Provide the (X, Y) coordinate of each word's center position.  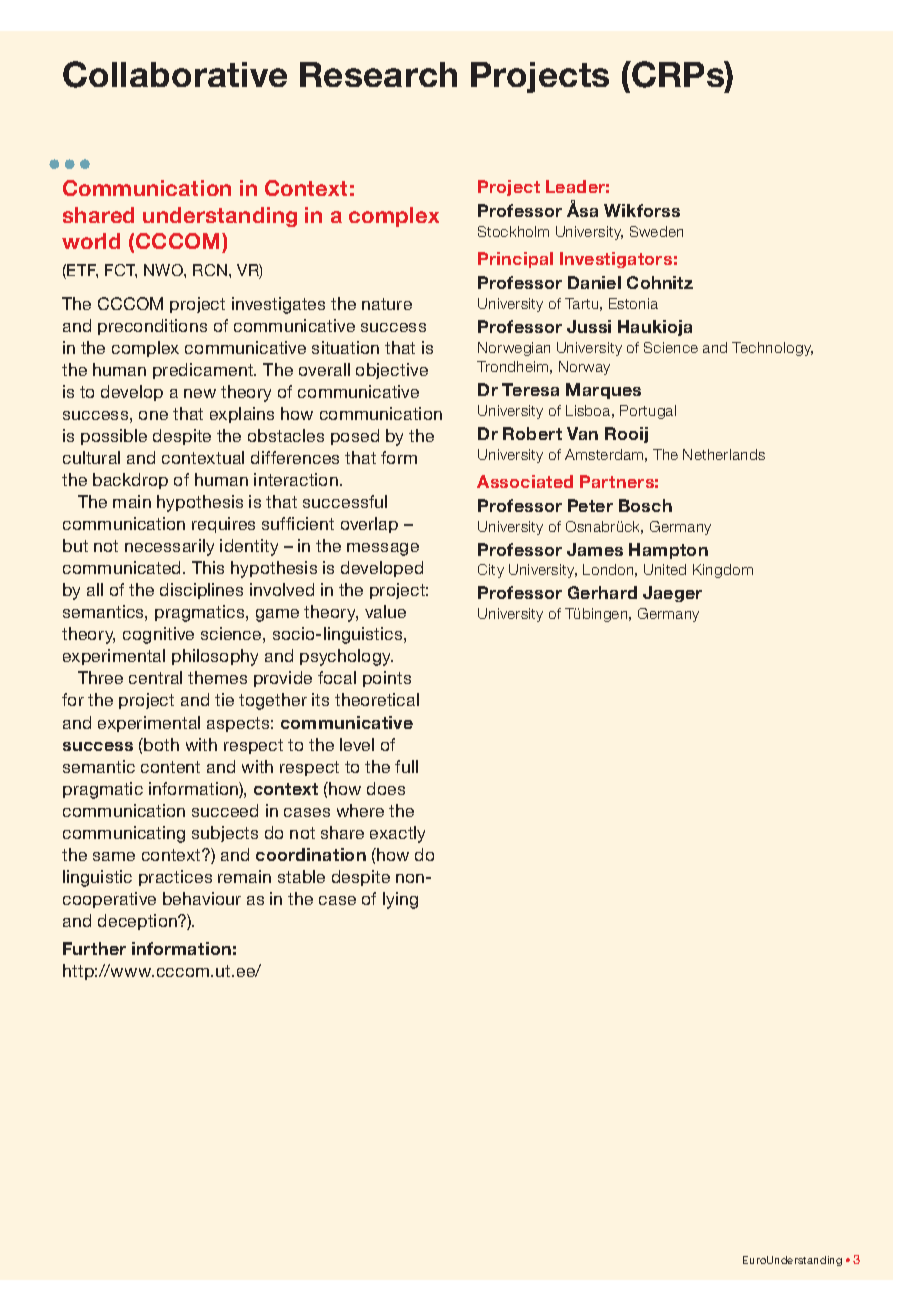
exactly (397, 834)
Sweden (656, 231)
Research (378, 74)
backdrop (130, 481)
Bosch (645, 505)
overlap (369, 525)
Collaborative (175, 74)
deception (139, 922)
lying (400, 900)
